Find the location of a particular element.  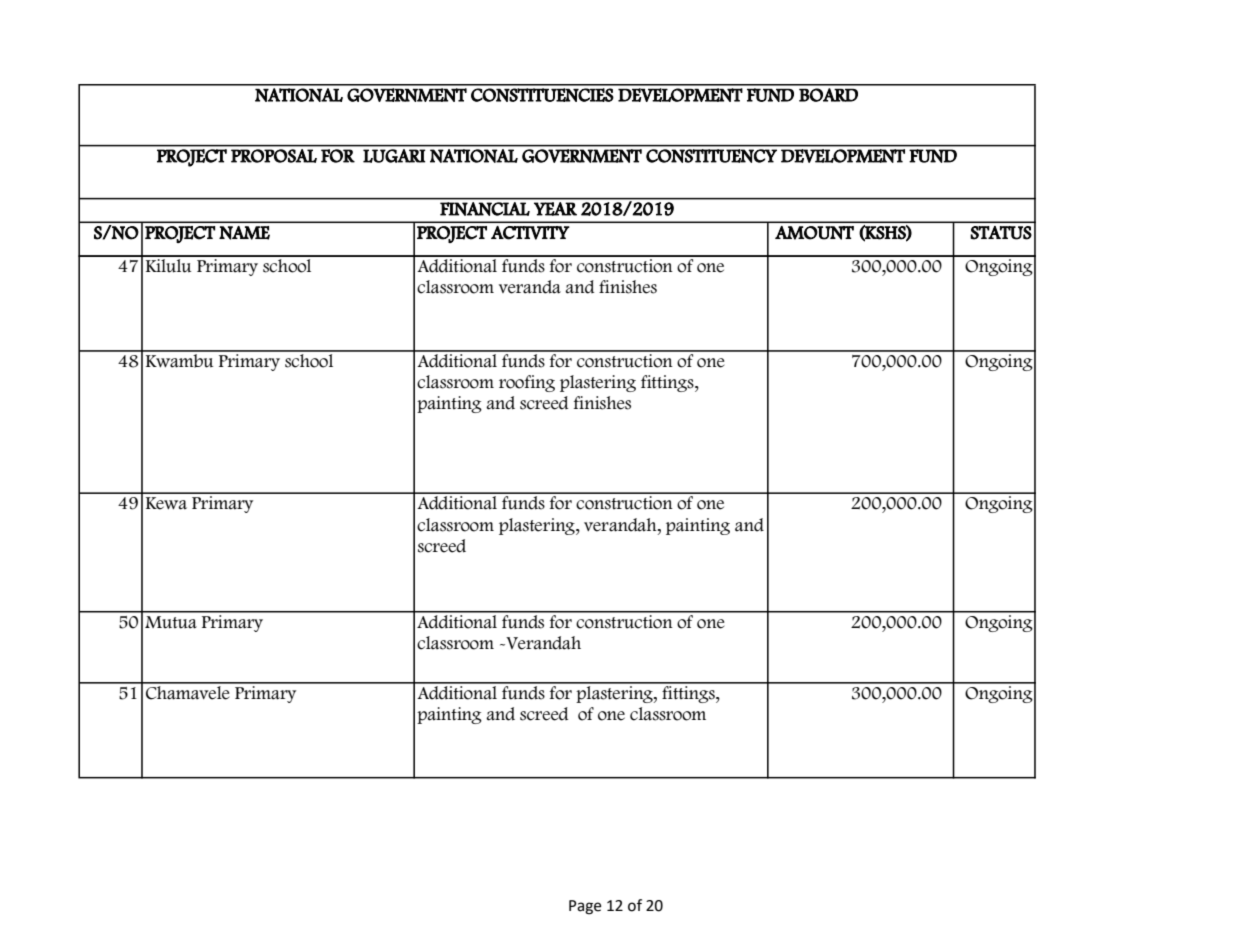

Mutua is located at coordinates (171, 622).
